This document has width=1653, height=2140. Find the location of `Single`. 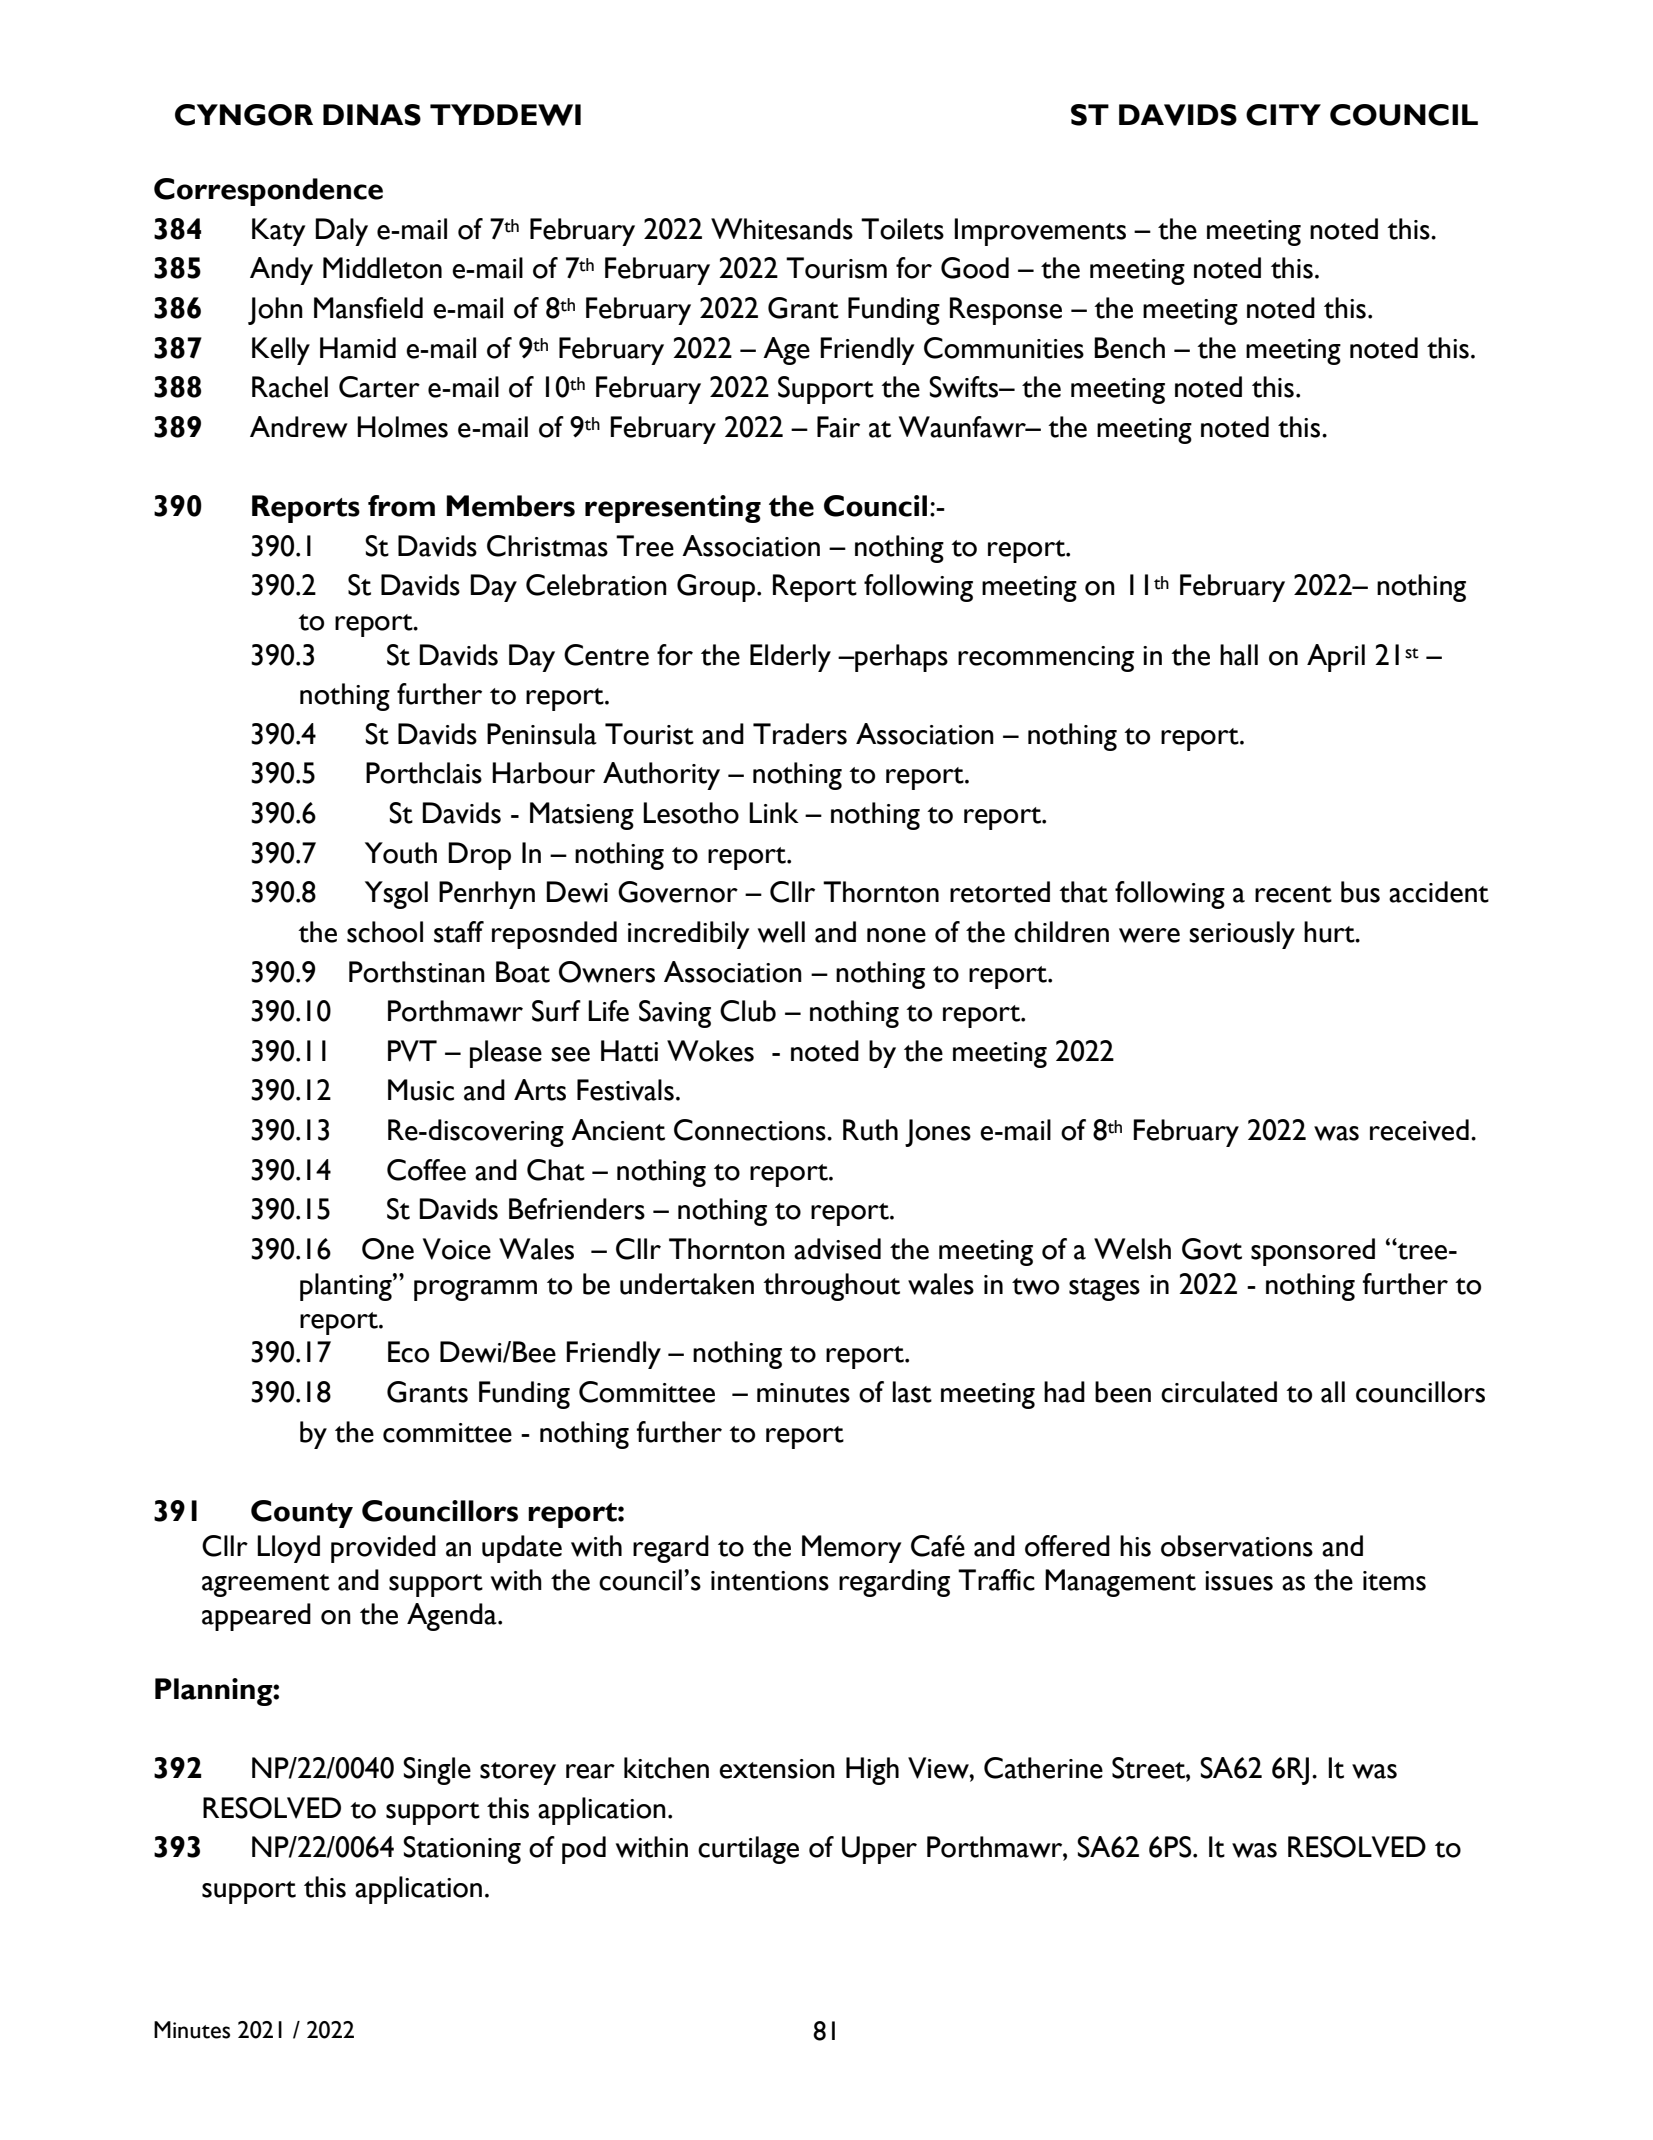

Single is located at coordinates (437, 1771).
